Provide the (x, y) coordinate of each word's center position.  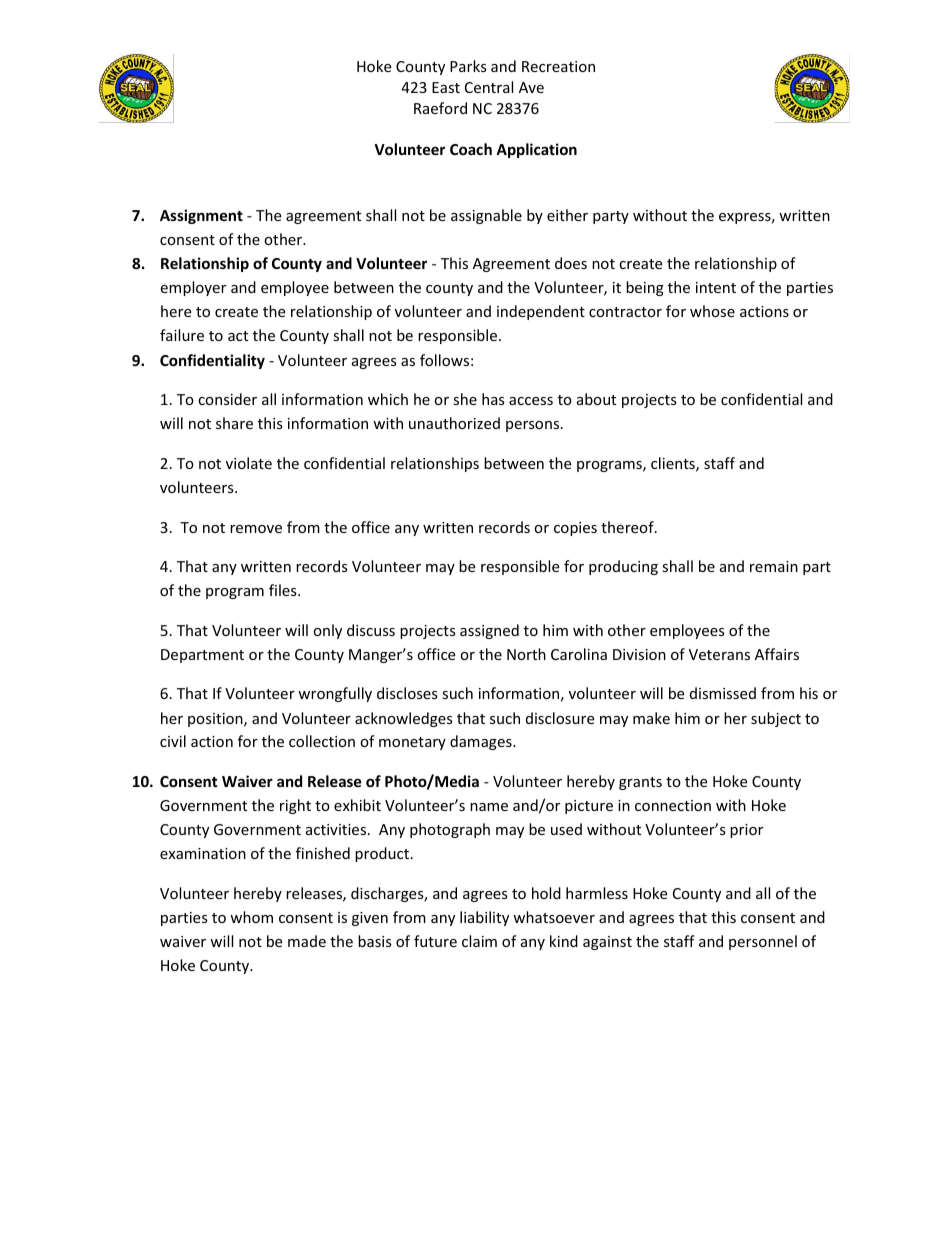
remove (256, 529)
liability (484, 918)
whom (251, 917)
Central (489, 87)
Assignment (201, 216)
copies (575, 529)
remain (774, 566)
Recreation (558, 66)
